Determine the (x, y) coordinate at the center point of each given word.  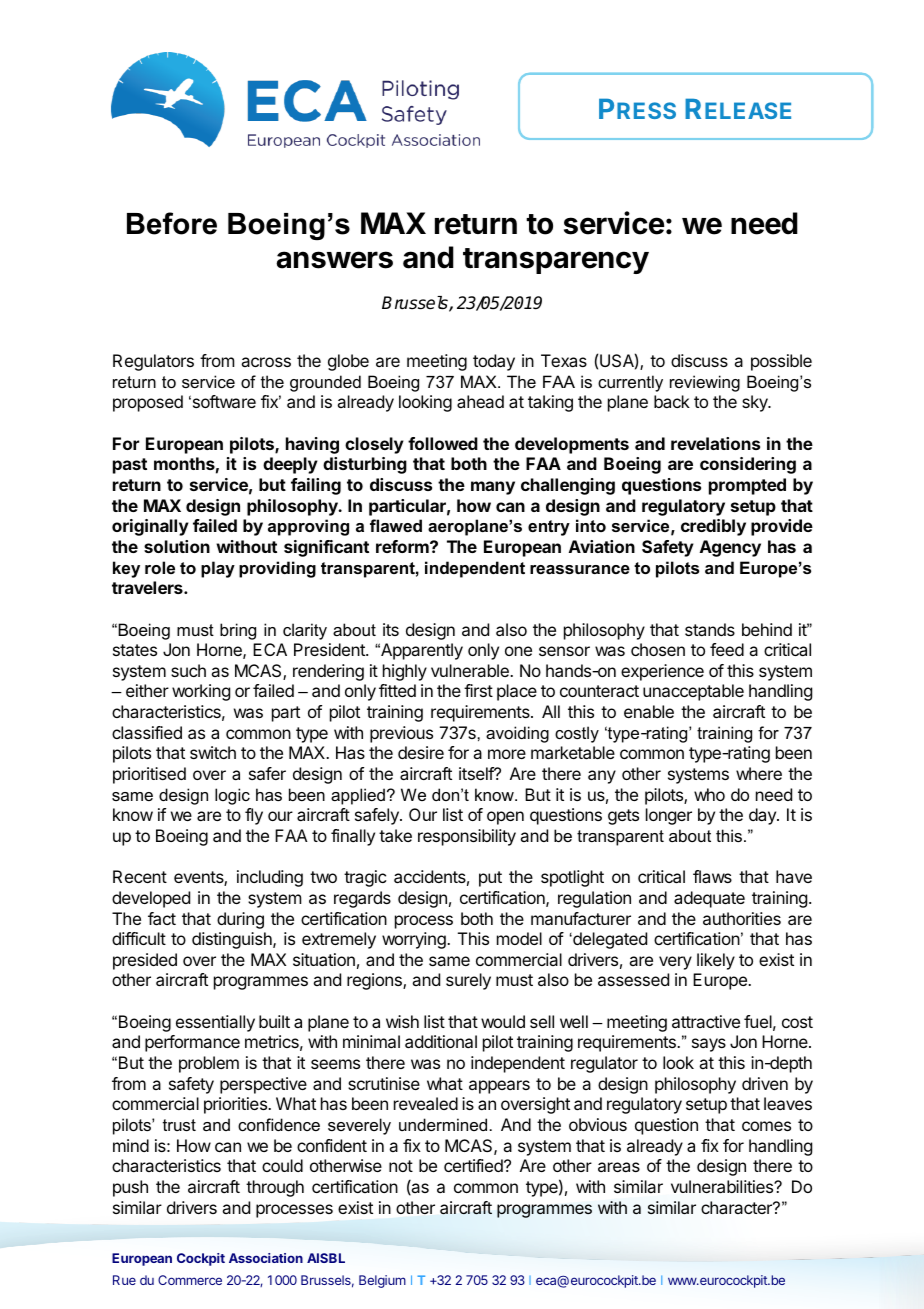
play (218, 569)
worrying (415, 940)
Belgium (382, 1281)
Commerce (190, 1280)
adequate (709, 899)
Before (172, 223)
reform (403, 546)
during (240, 920)
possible (781, 362)
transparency (556, 261)
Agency (730, 548)
